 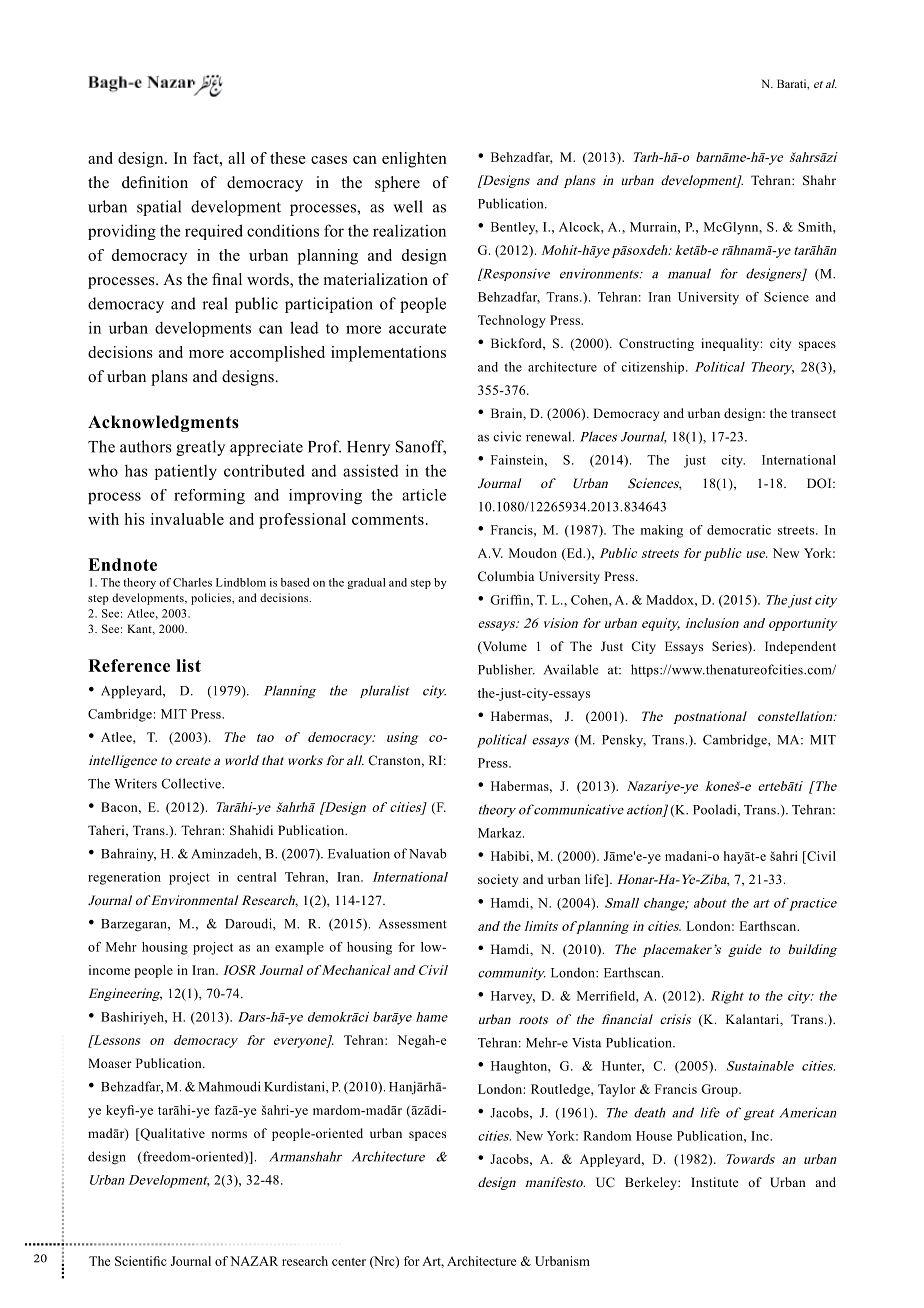 What do you see at coordinates (408, 206) in the image?
I see `well` at bounding box center [408, 206].
